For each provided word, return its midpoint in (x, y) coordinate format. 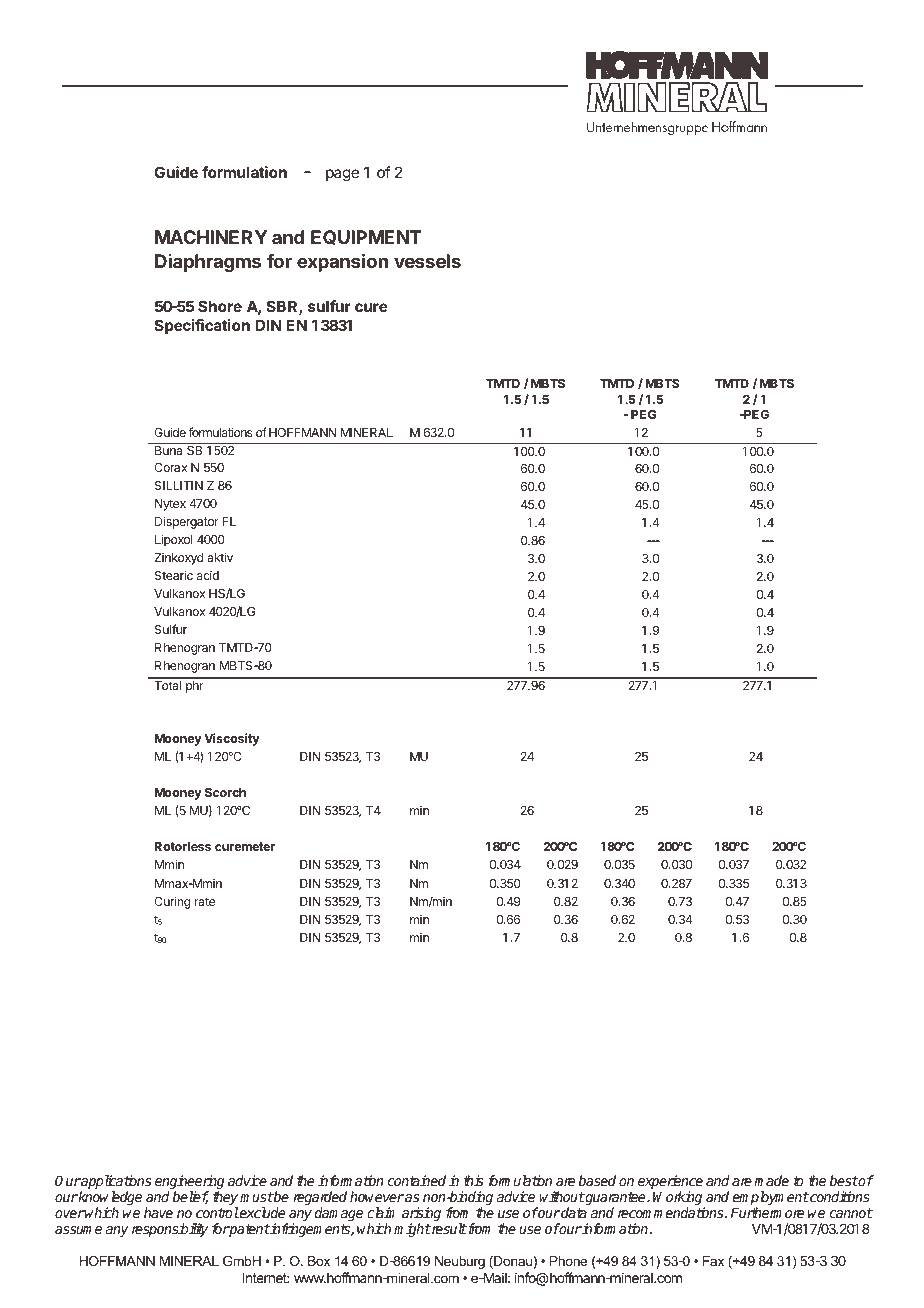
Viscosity (232, 739)
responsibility (170, 1230)
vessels (427, 261)
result (448, 1228)
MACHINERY (211, 237)
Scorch (225, 792)
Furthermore (767, 1212)
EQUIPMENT (366, 237)
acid (208, 575)
